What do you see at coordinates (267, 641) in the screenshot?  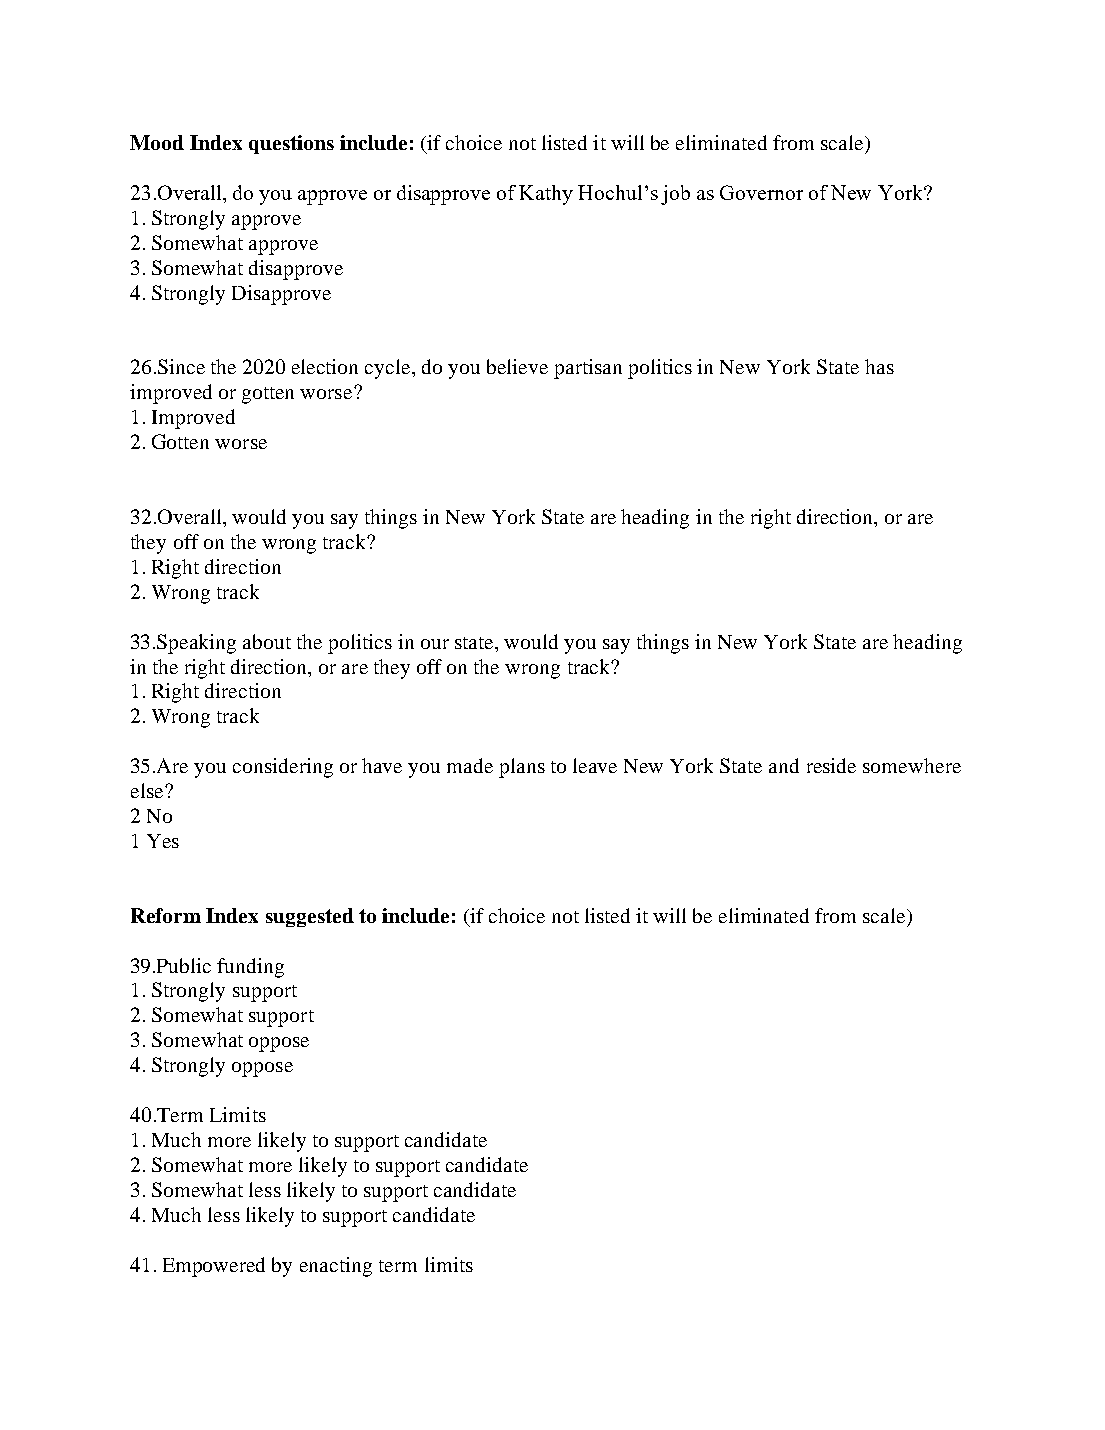 I see `about` at bounding box center [267, 641].
